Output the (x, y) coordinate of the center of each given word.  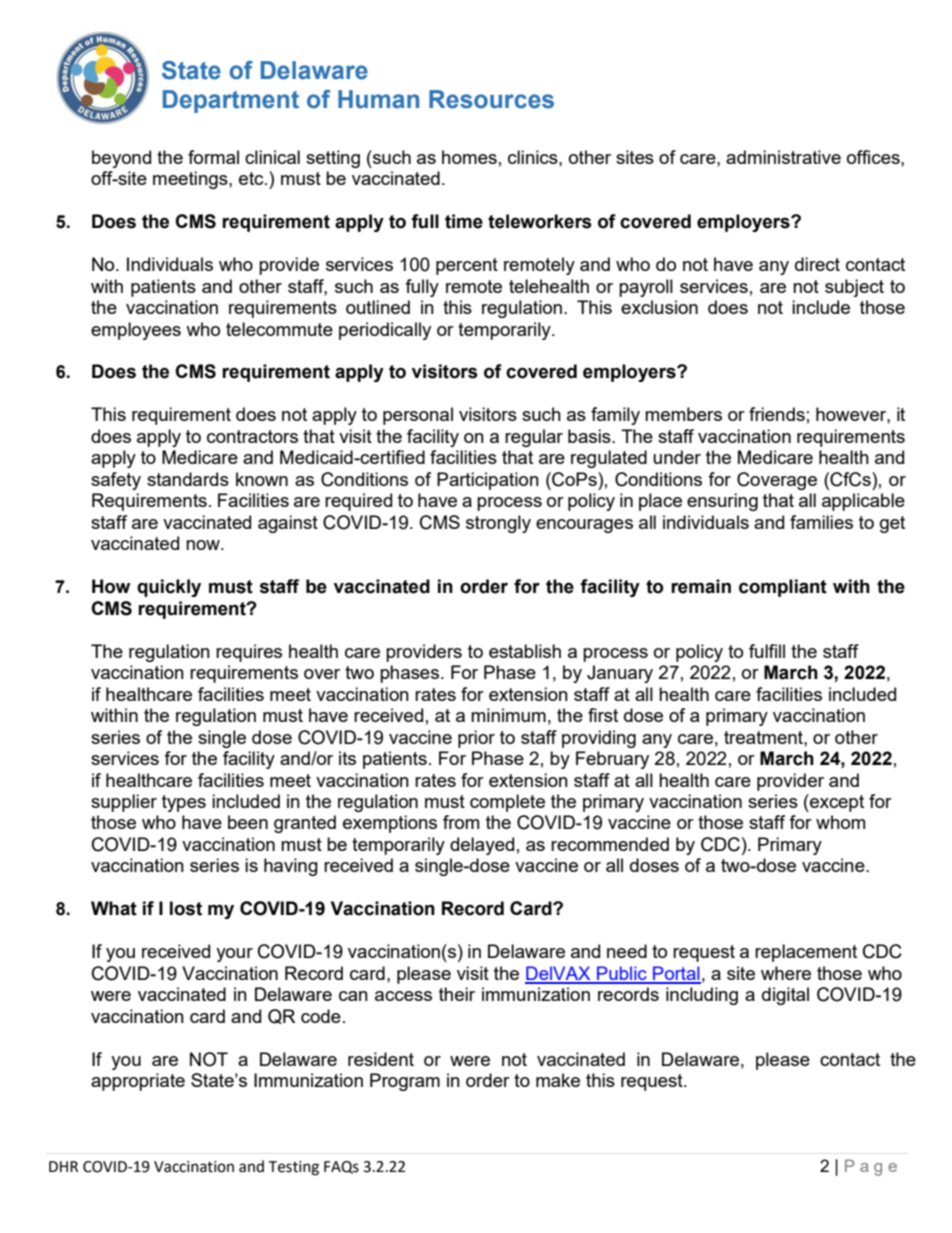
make (558, 1080)
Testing (293, 1168)
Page (871, 1167)
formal (213, 157)
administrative (783, 157)
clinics (534, 157)
